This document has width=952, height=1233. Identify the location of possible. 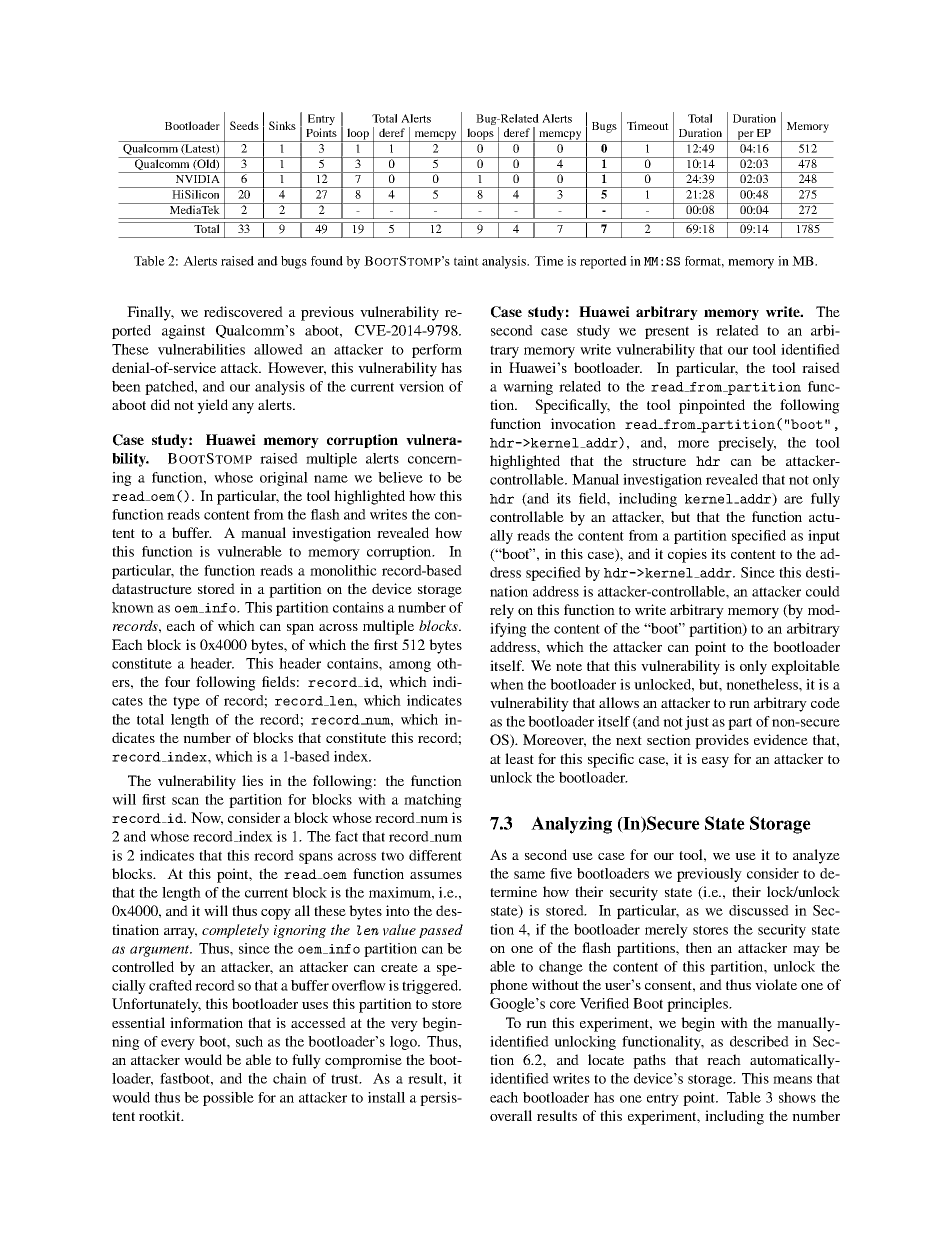
(228, 1099).
